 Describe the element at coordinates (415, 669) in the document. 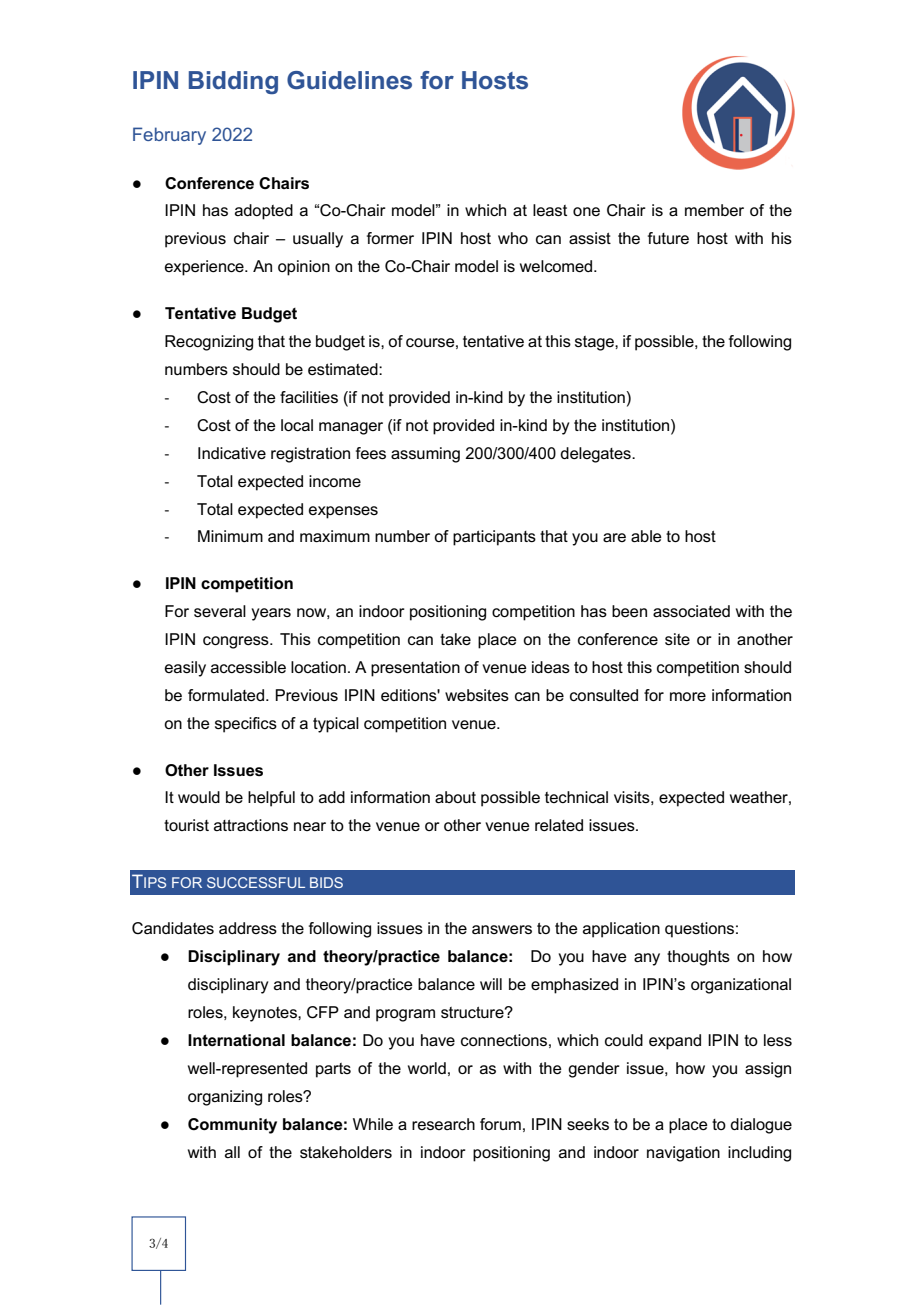

I see `presentation` at that location.
